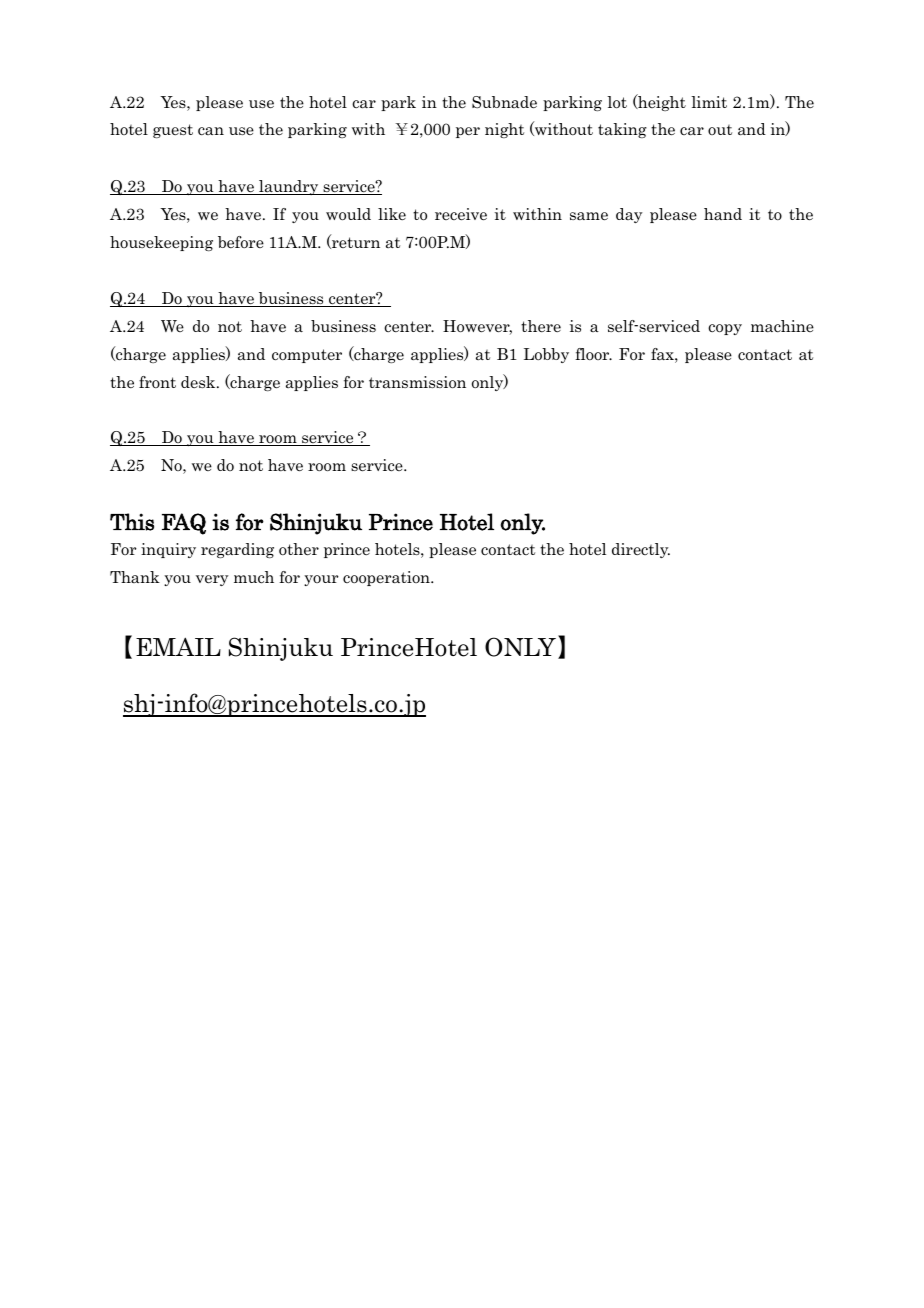 The image size is (924, 1308). I want to click on cooperation, so click(387, 578).
